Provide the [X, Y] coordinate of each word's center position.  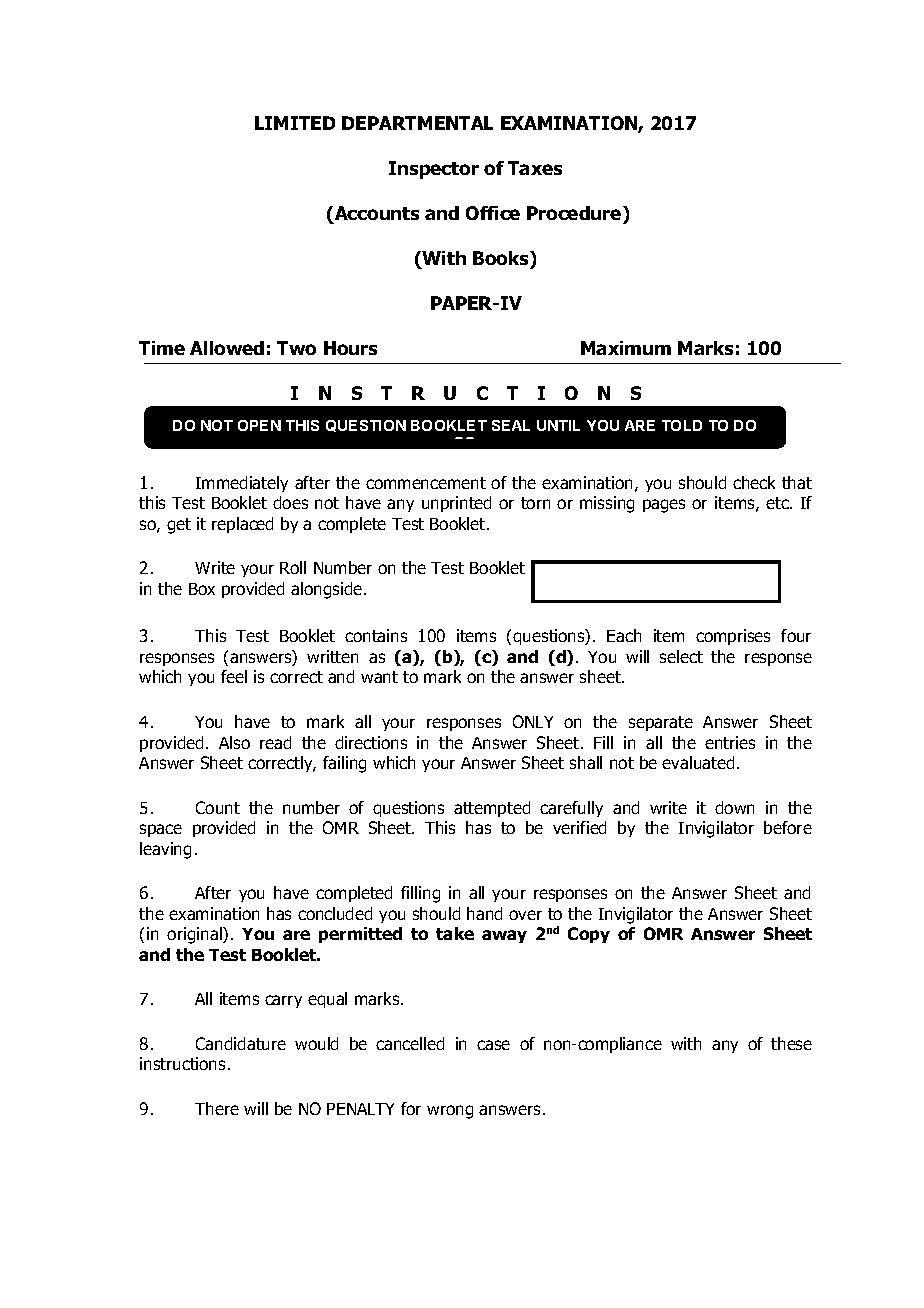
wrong [450, 1112]
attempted [492, 809]
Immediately [242, 484]
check [754, 482]
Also [234, 742]
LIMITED [295, 123]
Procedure [575, 213]
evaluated [698, 762]
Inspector [434, 170]
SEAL [511, 425]
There [217, 1108]
